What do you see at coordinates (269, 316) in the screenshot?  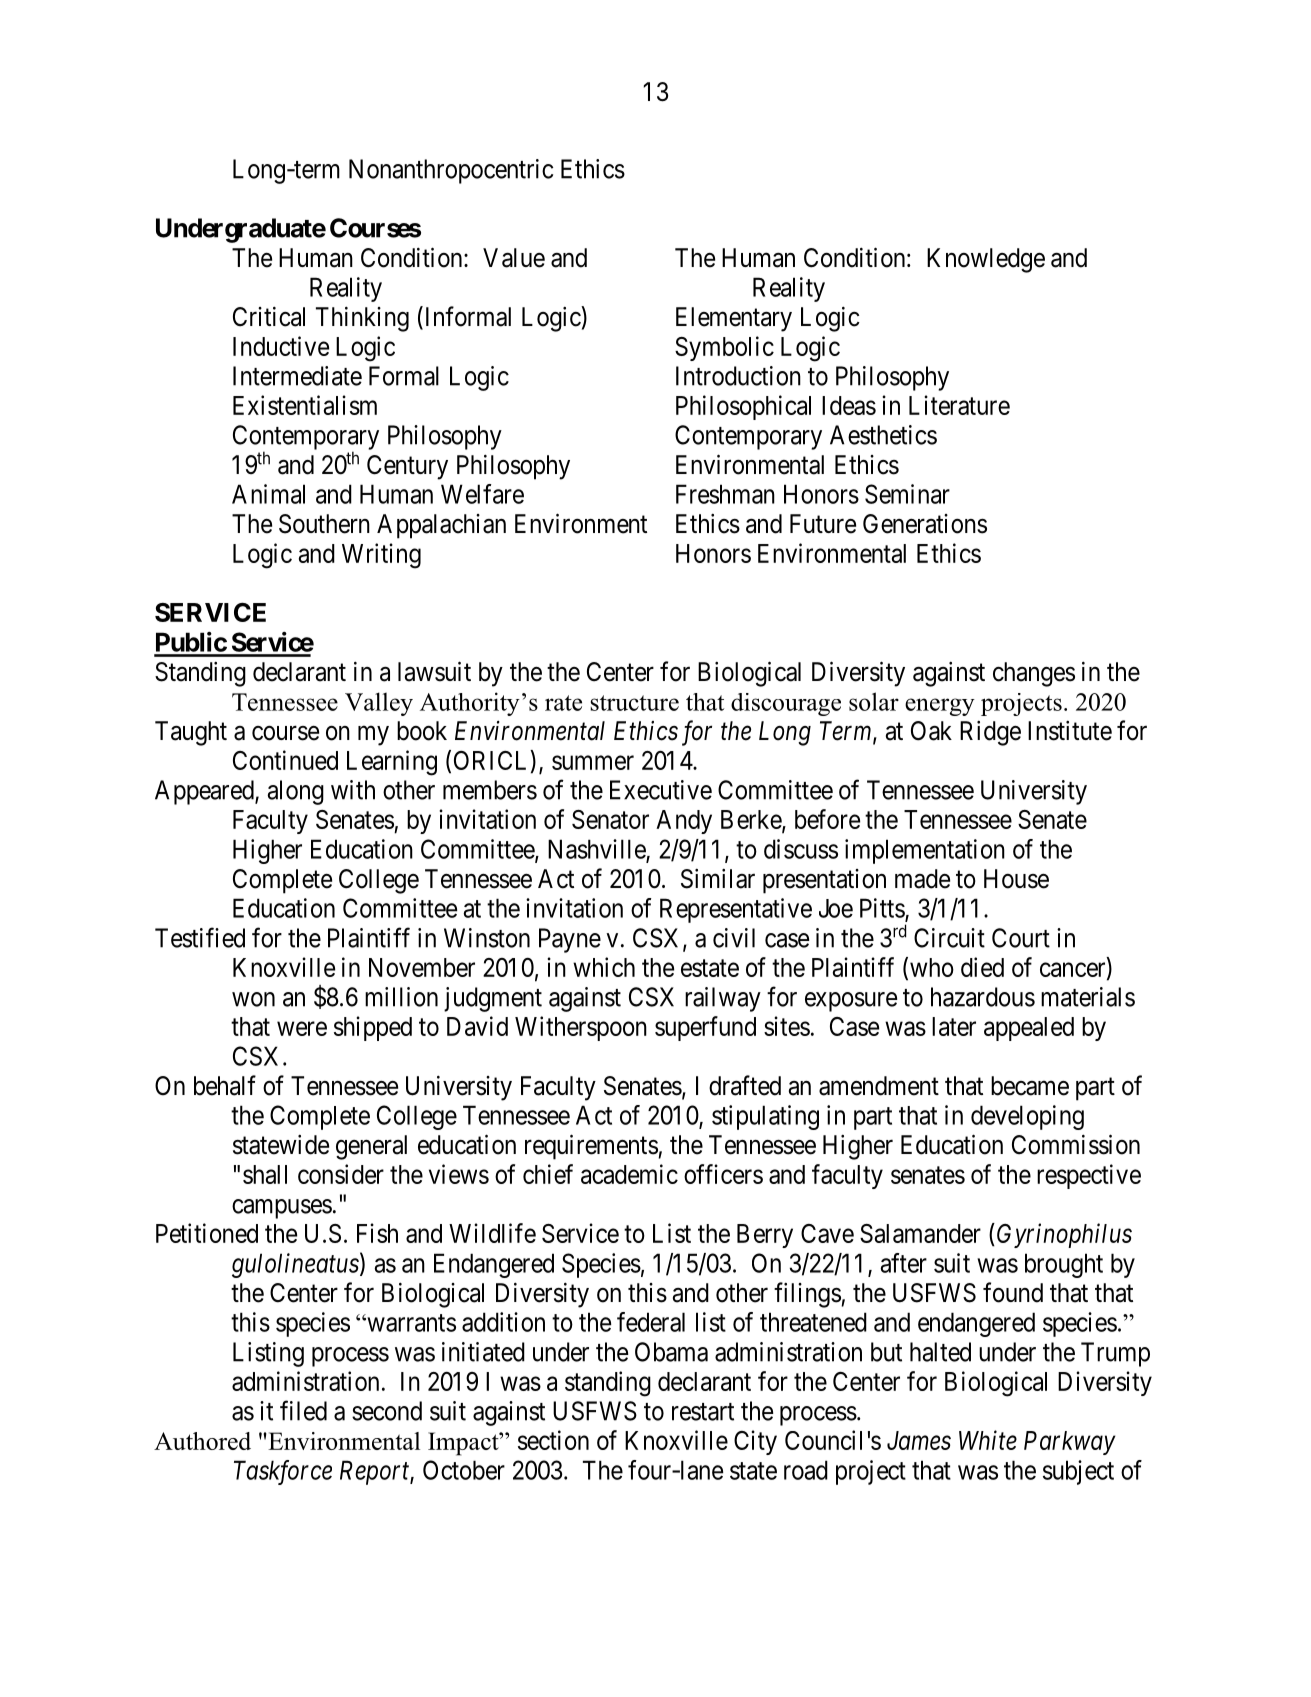 I see `Critical` at bounding box center [269, 316].
